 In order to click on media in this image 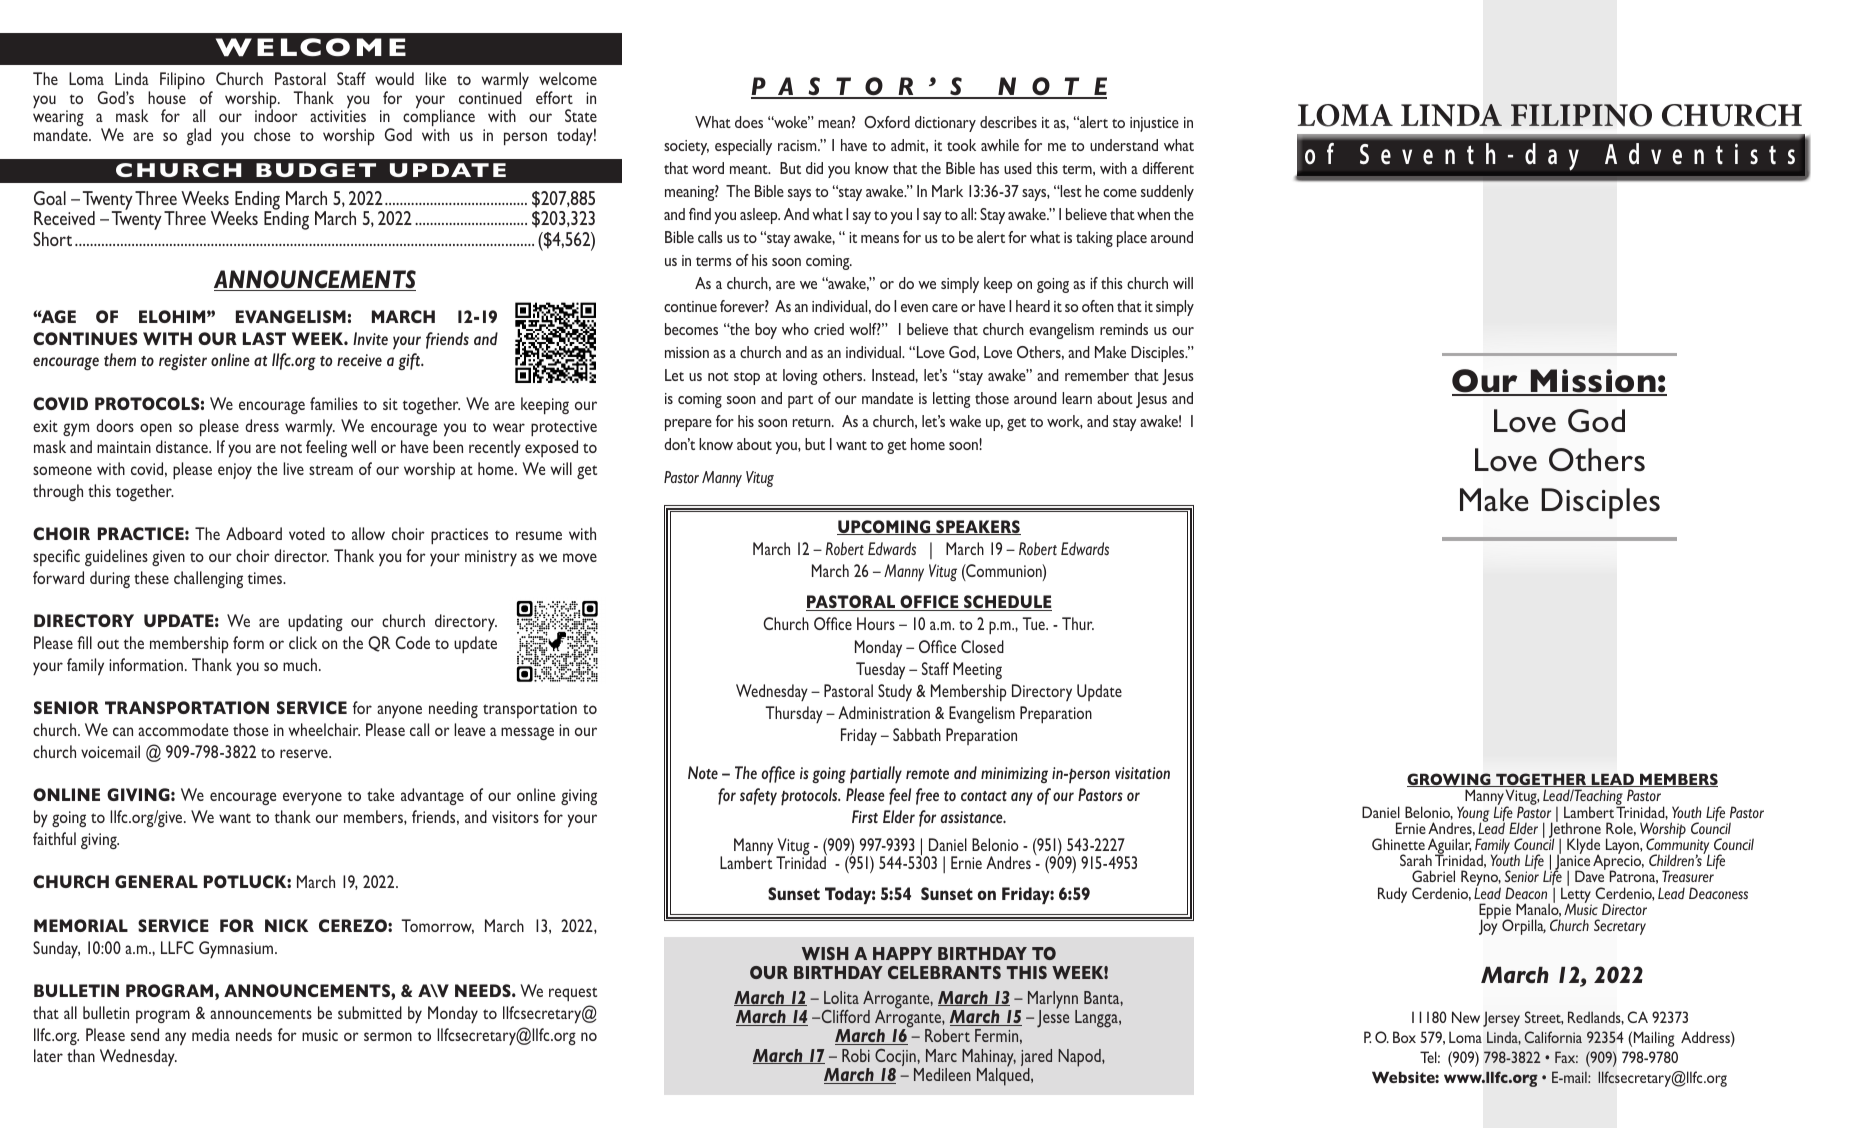, I will do `click(211, 1034)`.
